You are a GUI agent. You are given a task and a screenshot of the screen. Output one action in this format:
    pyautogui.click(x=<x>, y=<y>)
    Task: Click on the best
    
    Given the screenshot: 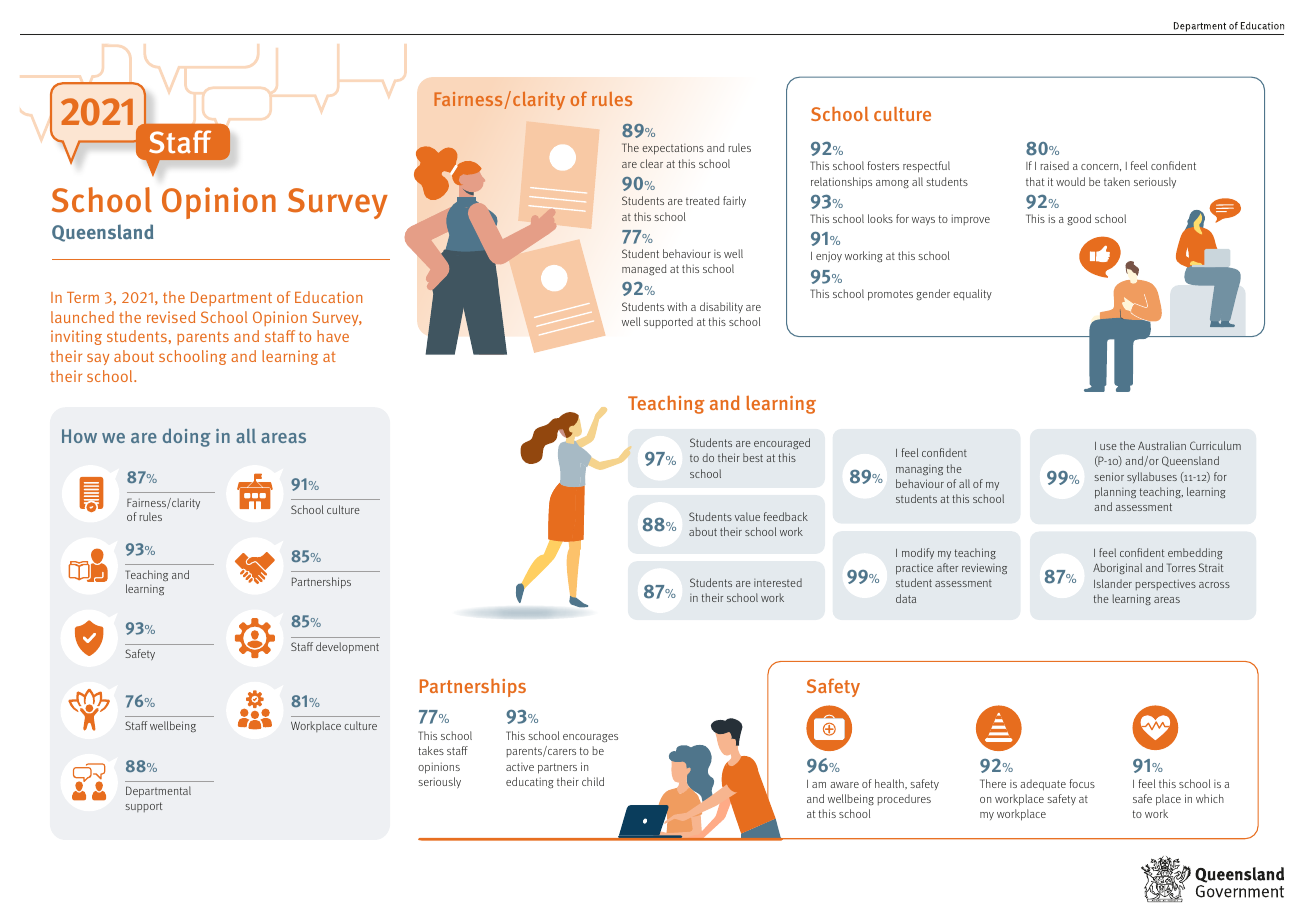 What is the action you would take?
    pyautogui.click(x=753, y=457)
